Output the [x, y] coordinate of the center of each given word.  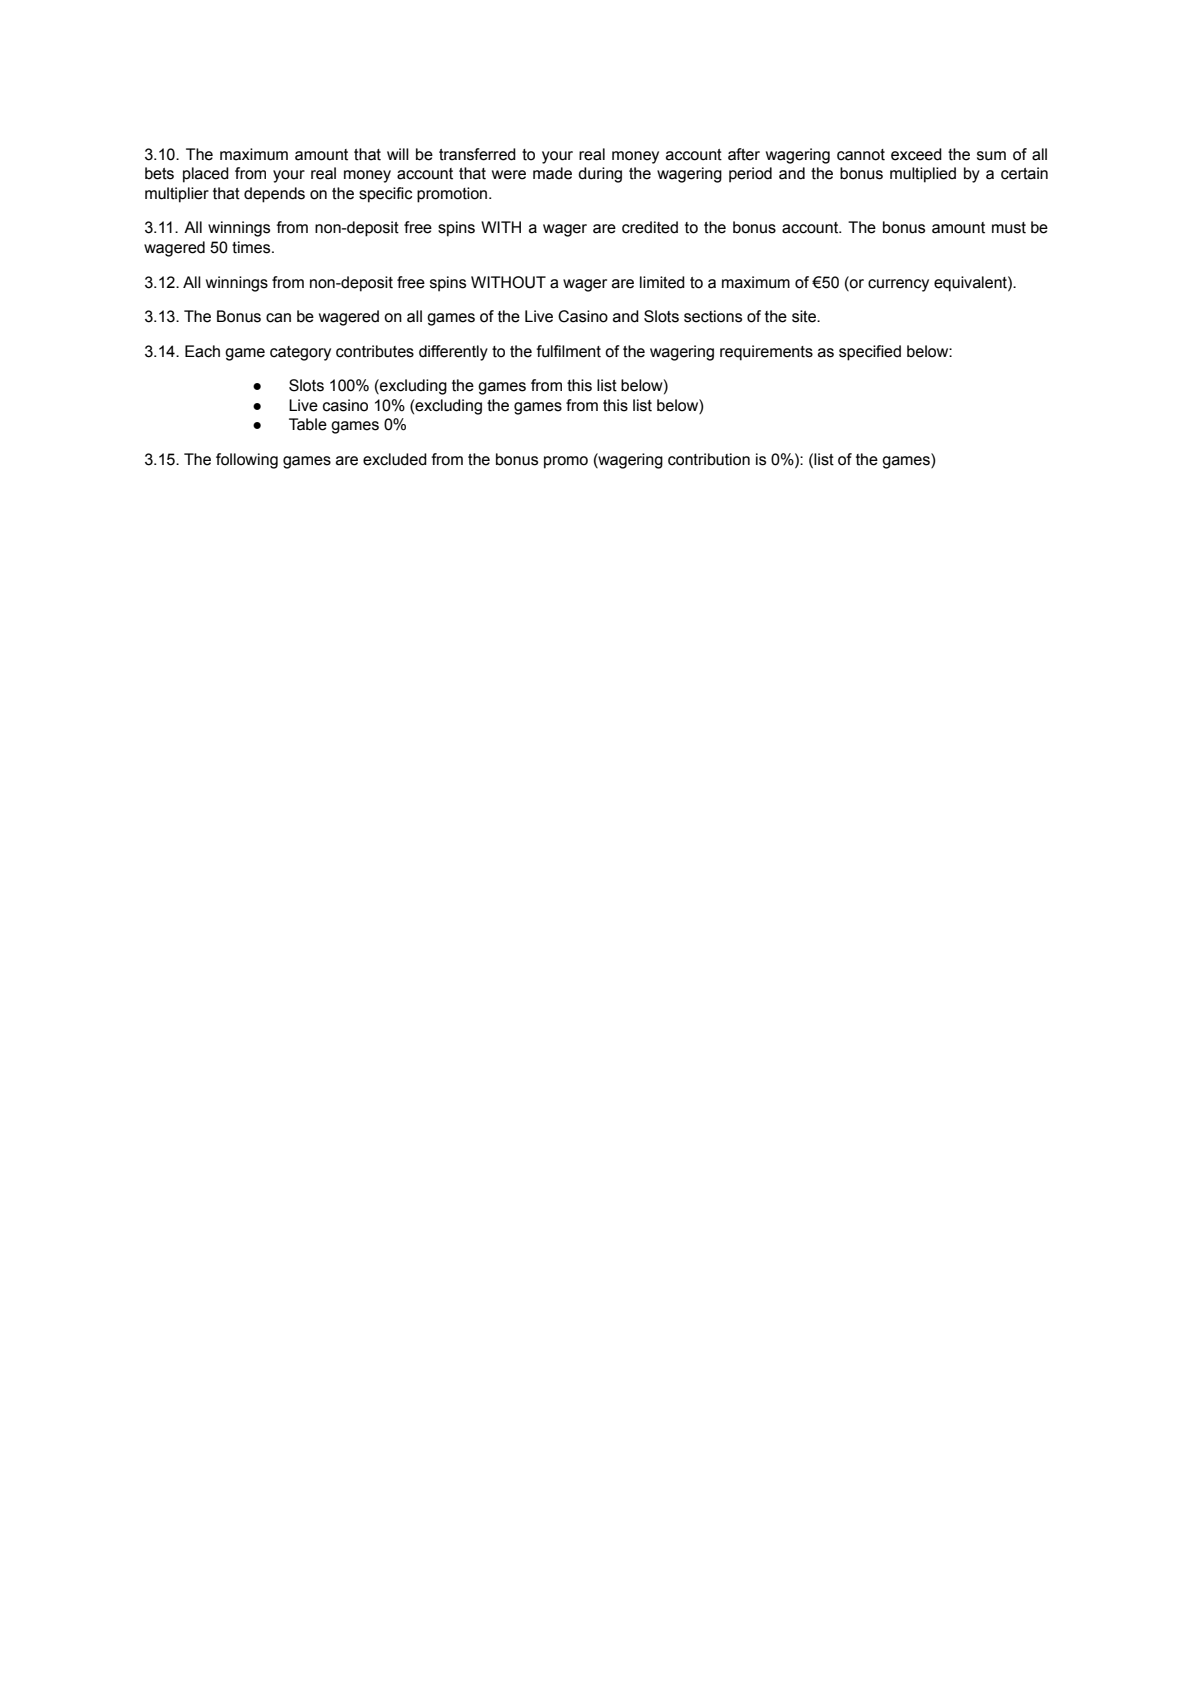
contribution [709, 459]
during [600, 175]
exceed [916, 154]
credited [650, 227]
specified [870, 353]
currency [898, 285]
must [1009, 228]
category [300, 353]
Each [202, 351]
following [247, 461]
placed [206, 175]
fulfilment [568, 351]
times [252, 247]
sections [713, 316]
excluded [395, 459]
